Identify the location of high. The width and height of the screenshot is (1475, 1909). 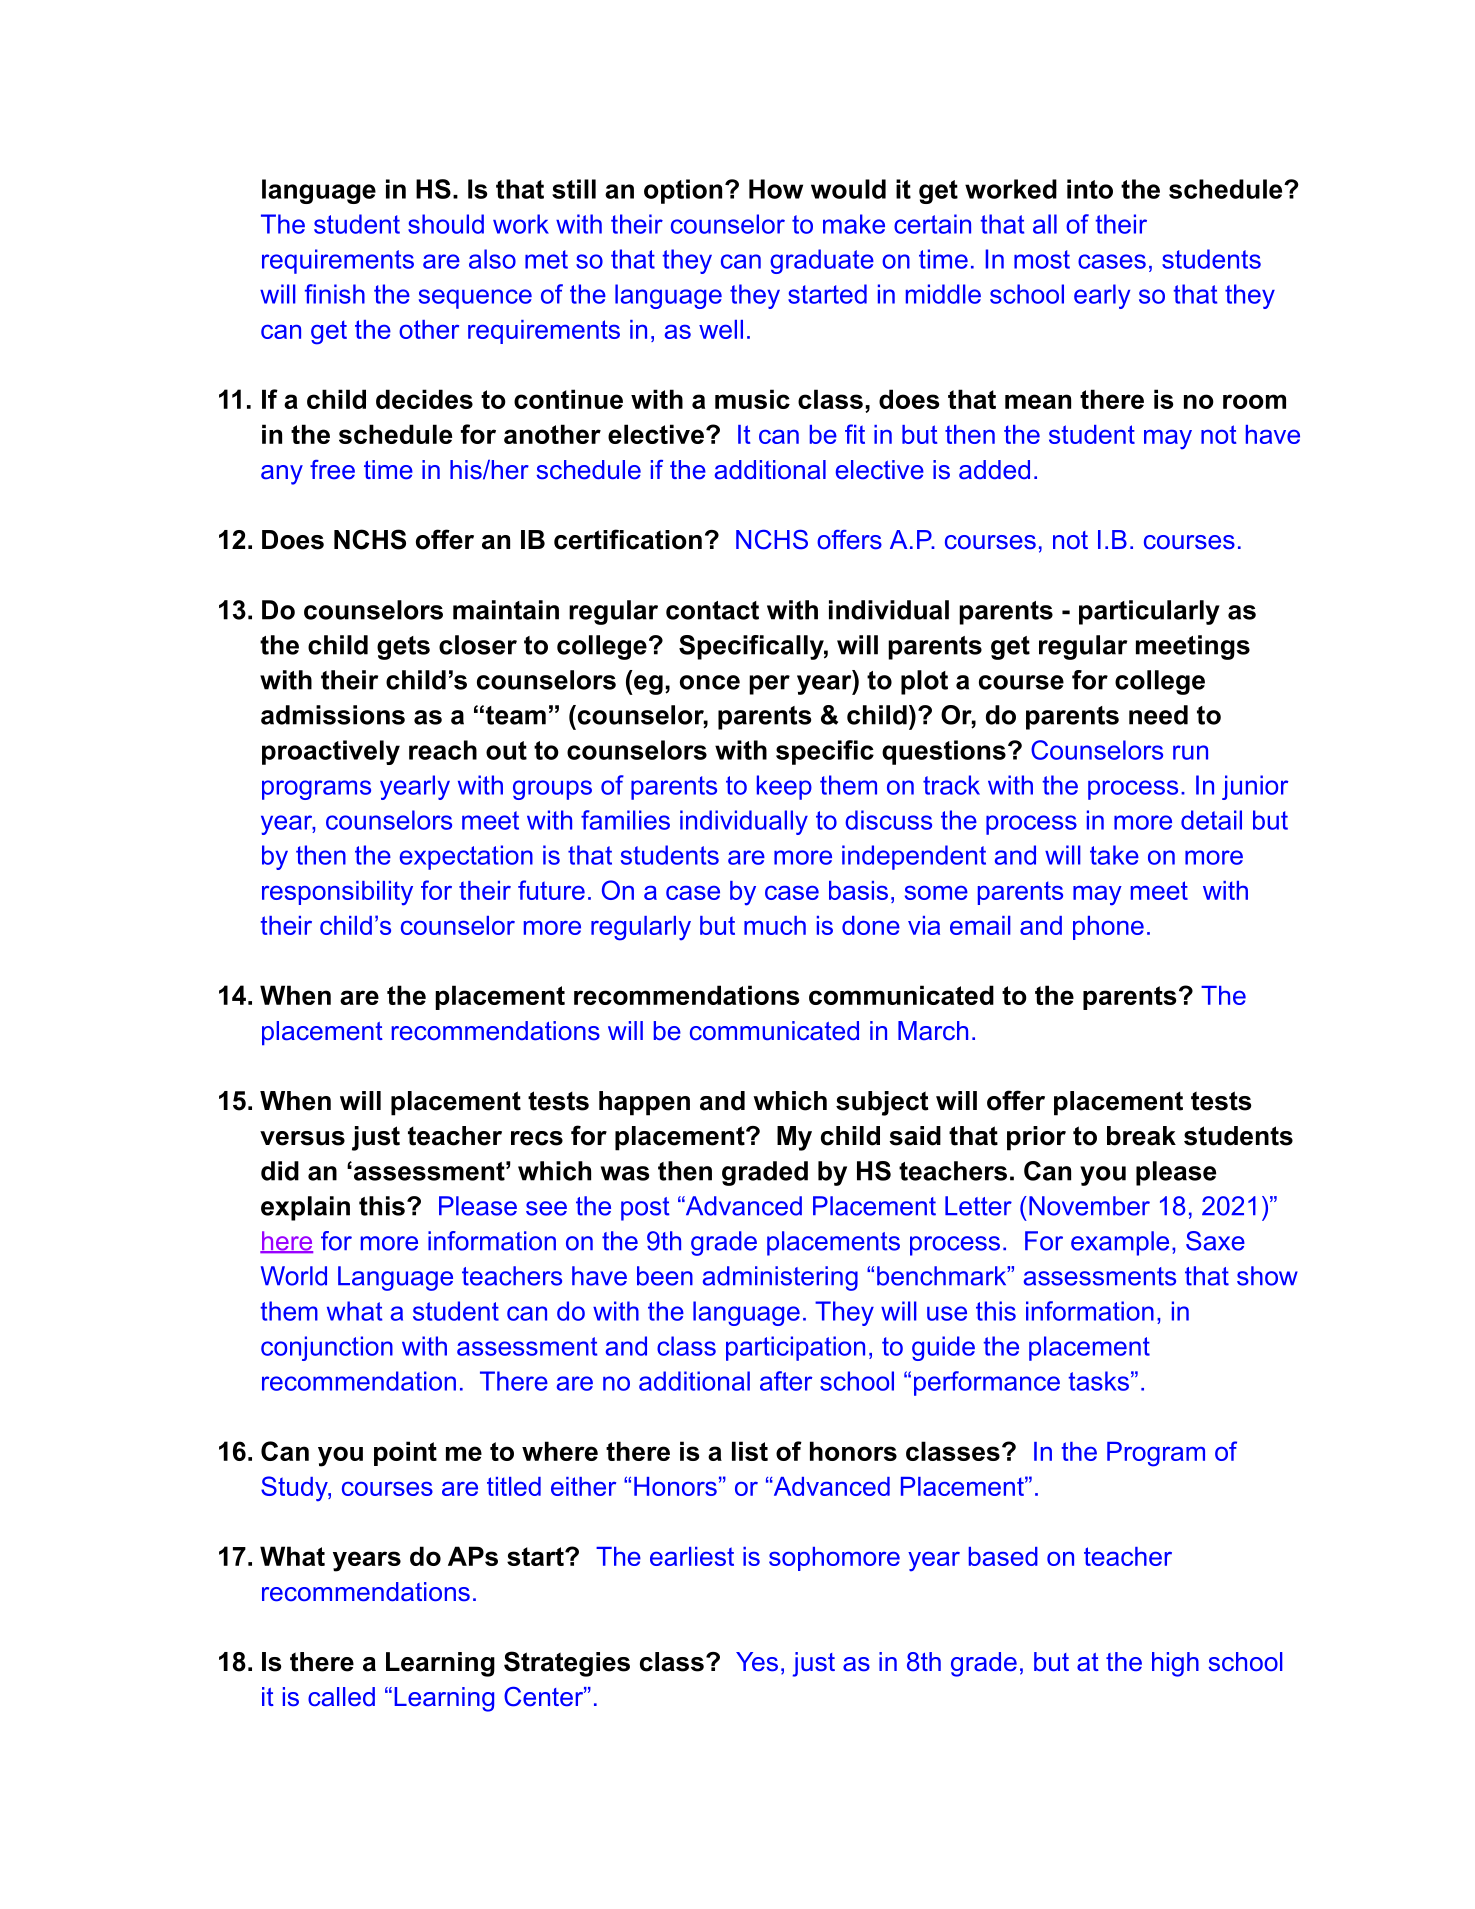
(1175, 1664).
